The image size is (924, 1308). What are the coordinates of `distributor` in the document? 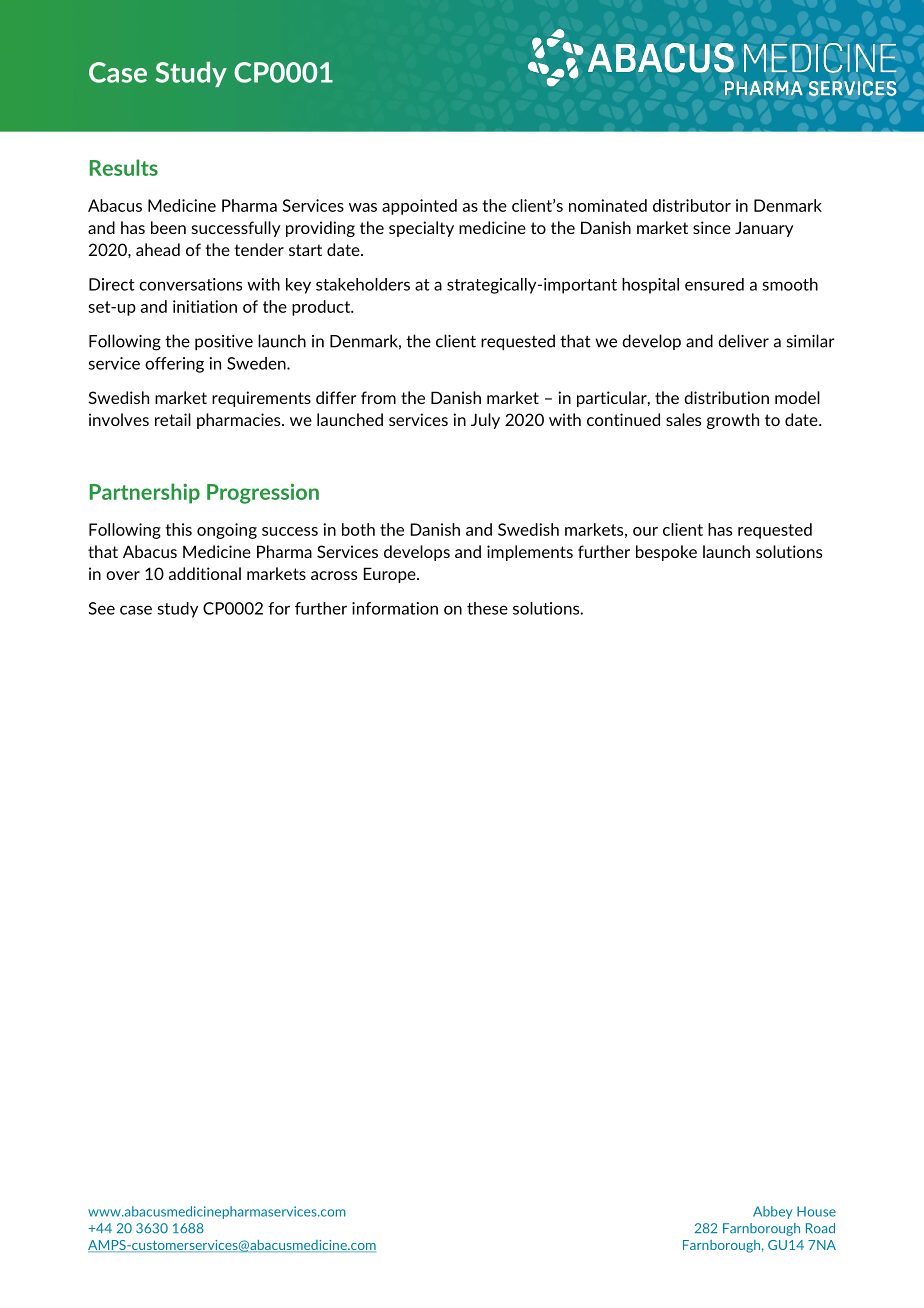 It's located at (692, 205).
